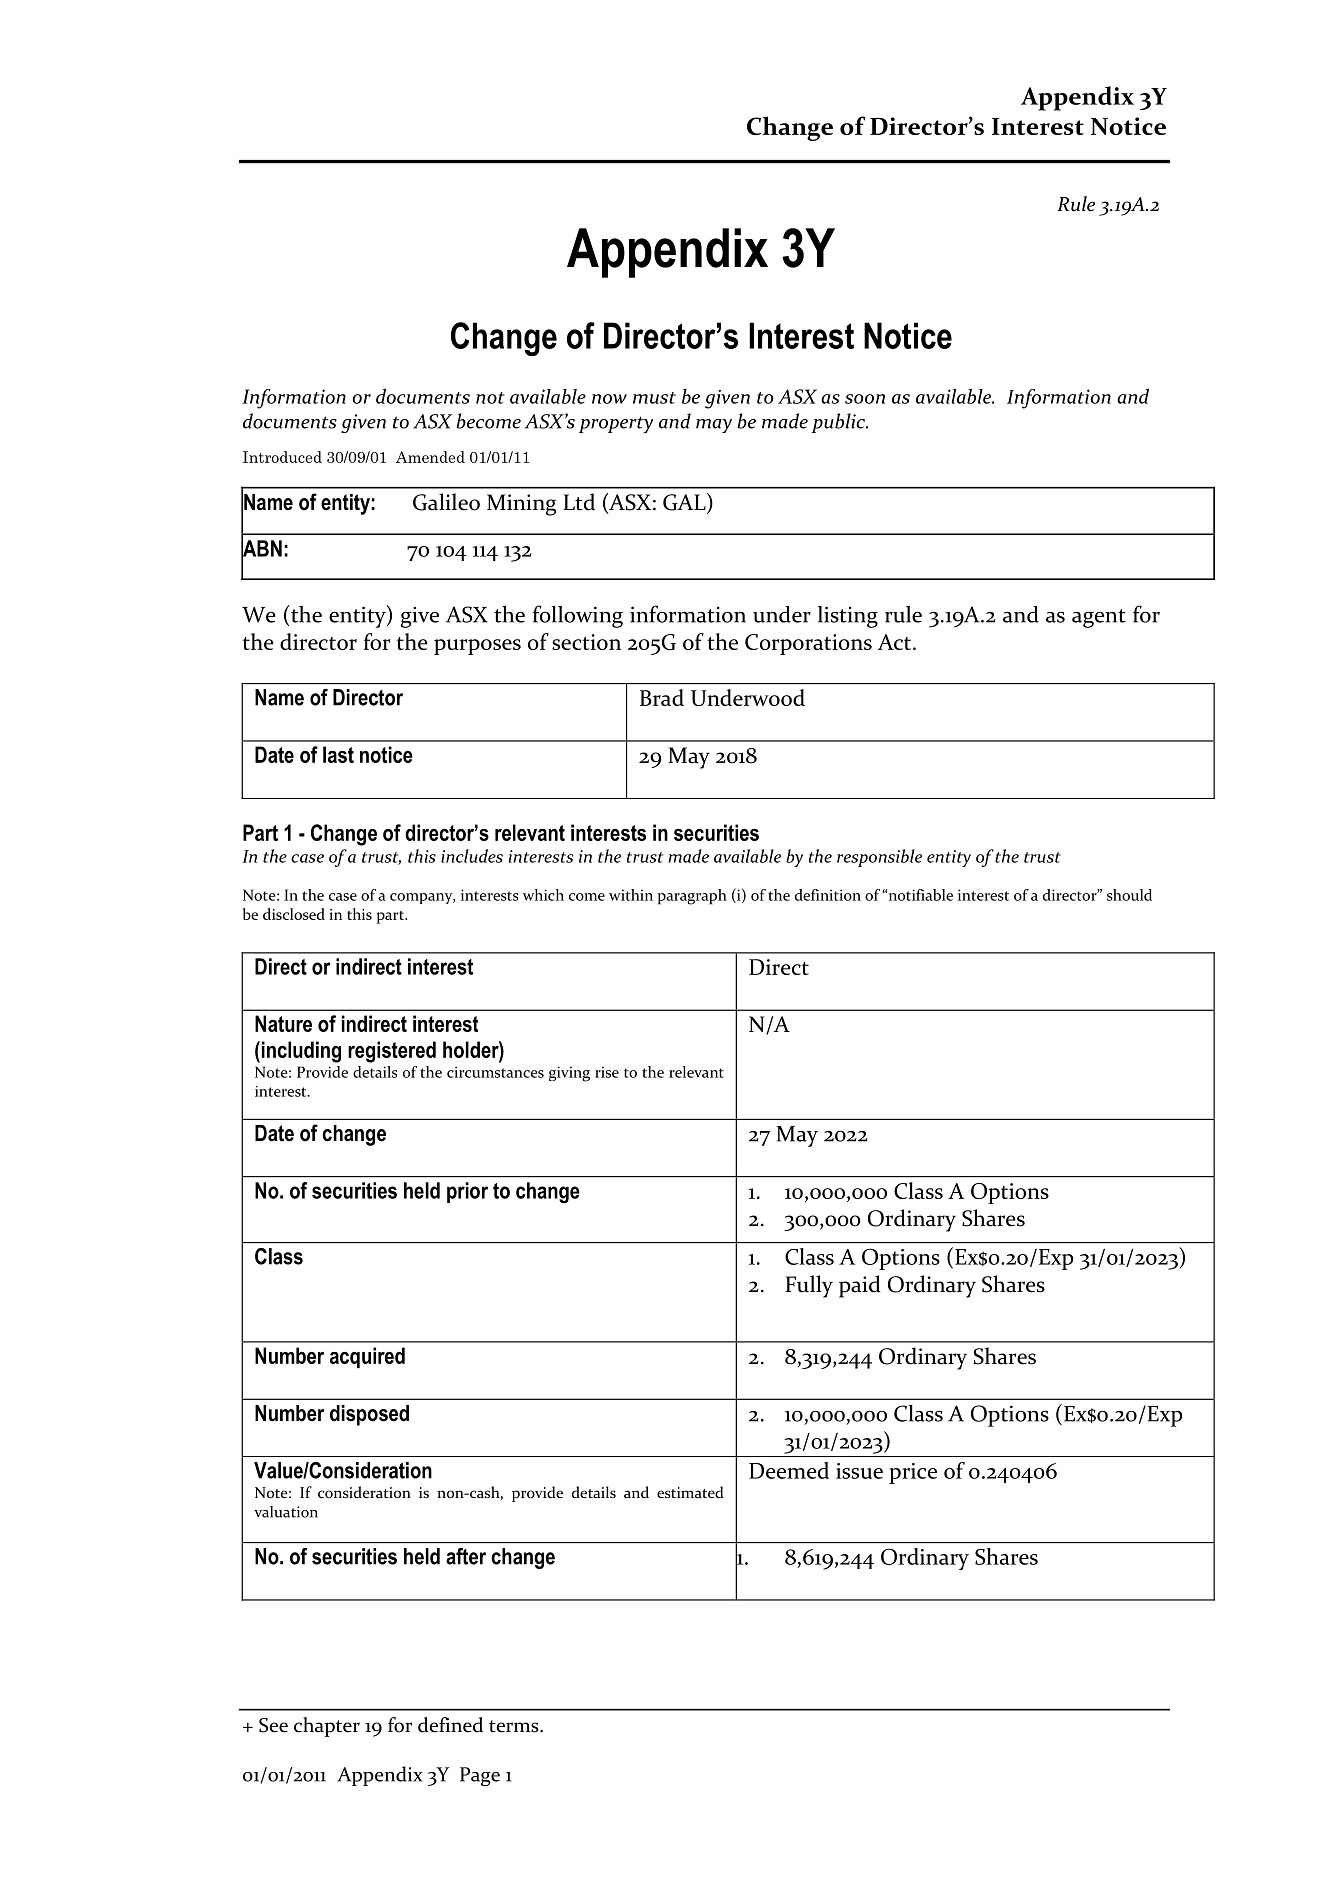  I want to click on acquired, so click(367, 1357).
